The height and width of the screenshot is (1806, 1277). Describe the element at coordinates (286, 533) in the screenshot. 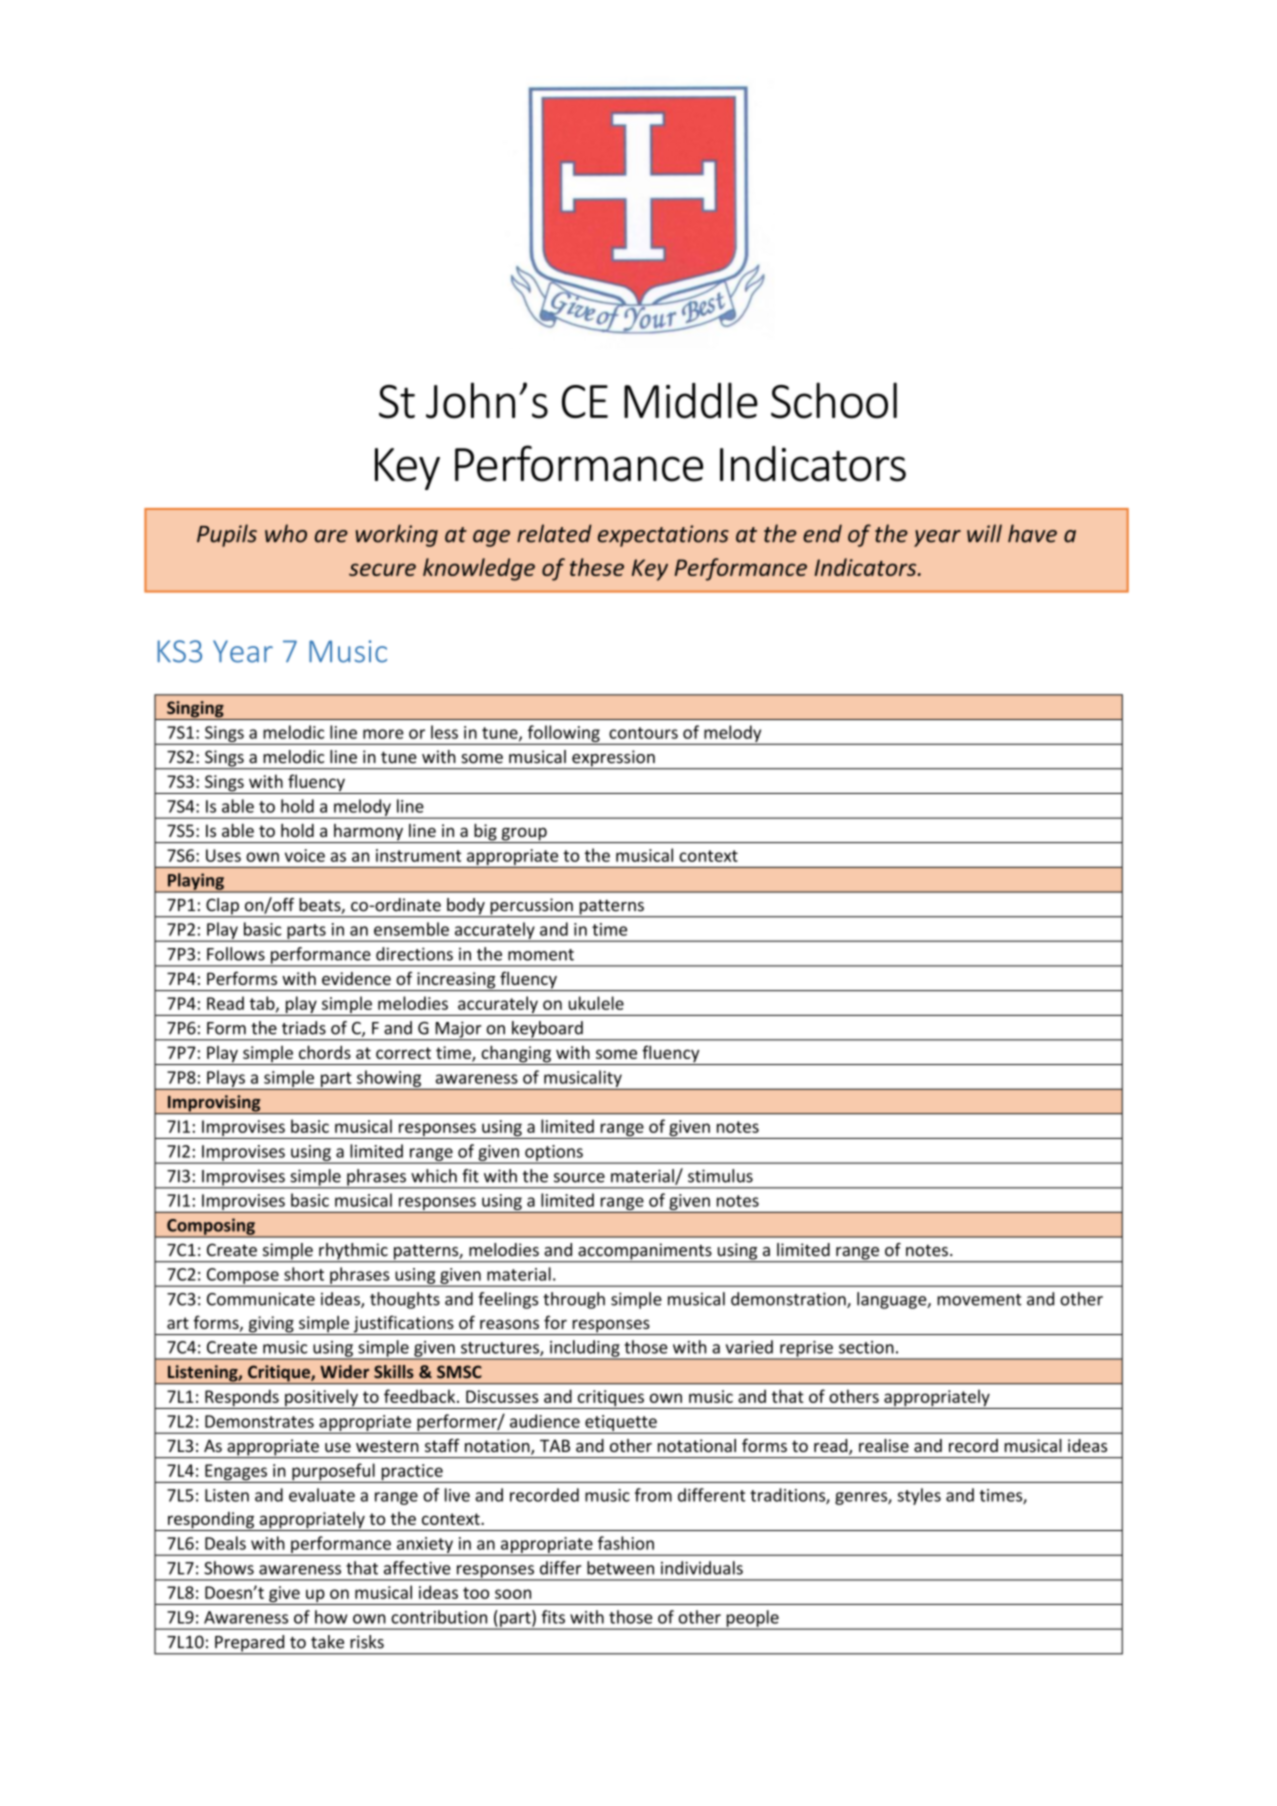

I see `who` at that location.
